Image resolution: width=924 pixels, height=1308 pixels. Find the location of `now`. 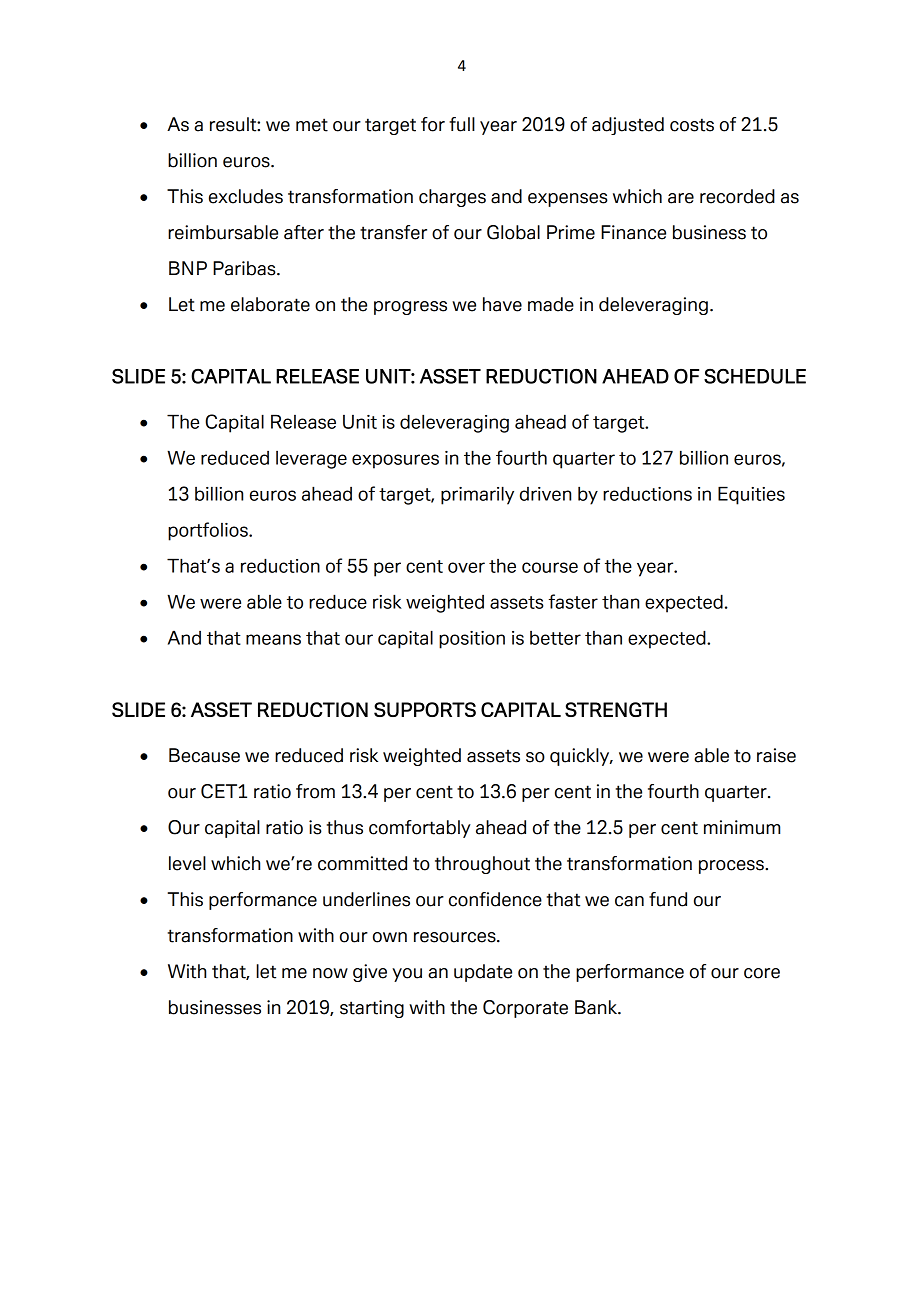

now is located at coordinates (330, 973).
